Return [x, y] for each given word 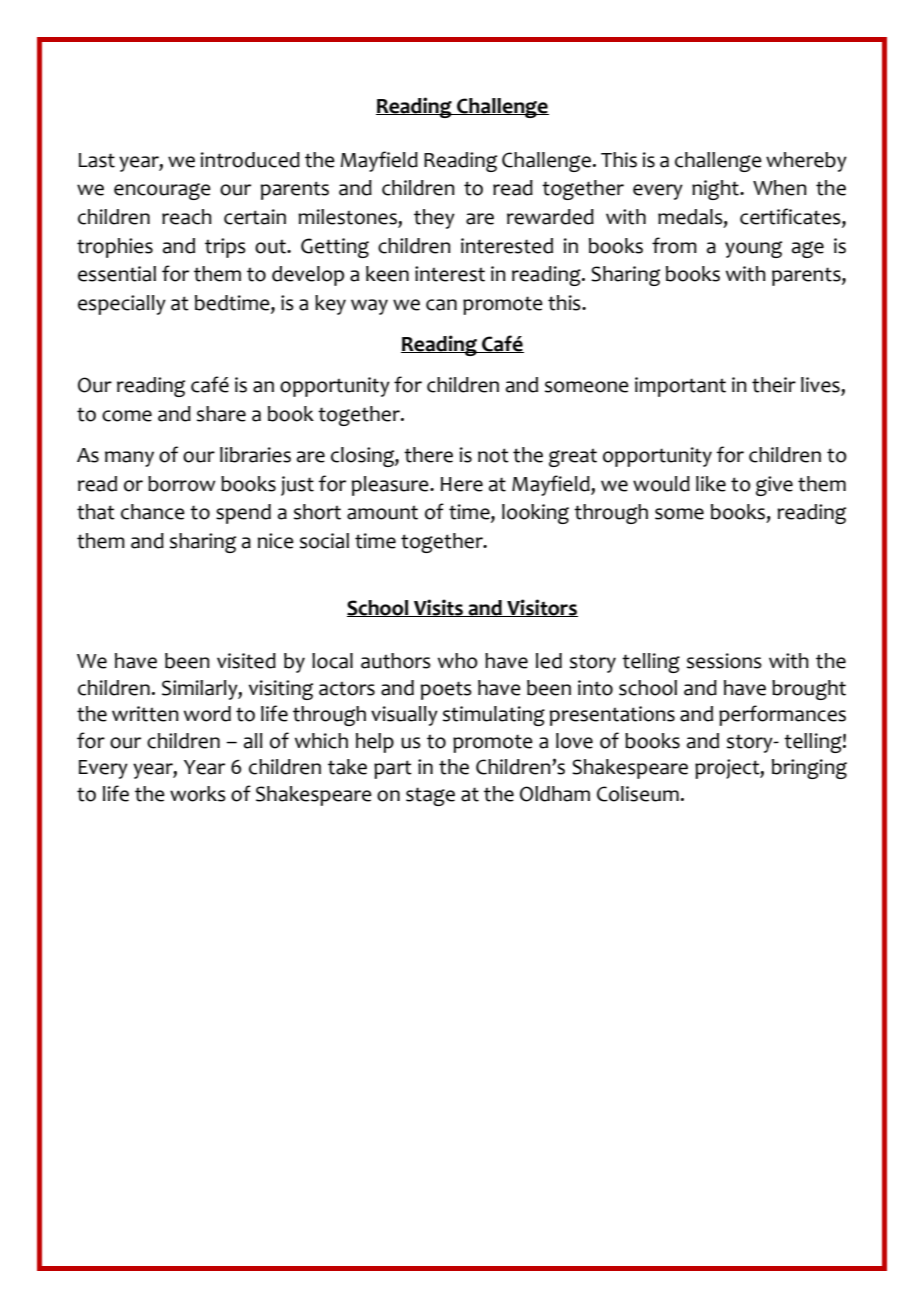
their [774, 385]
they [434, 219]
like [711, 484]
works [198, 794]
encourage [162, 191]
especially [122, 305]
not [493, 455]
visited [246, 661]
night [716, 190]
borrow [181, 484]
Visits [438, 608]
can [441, 305]
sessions [724, 661]
